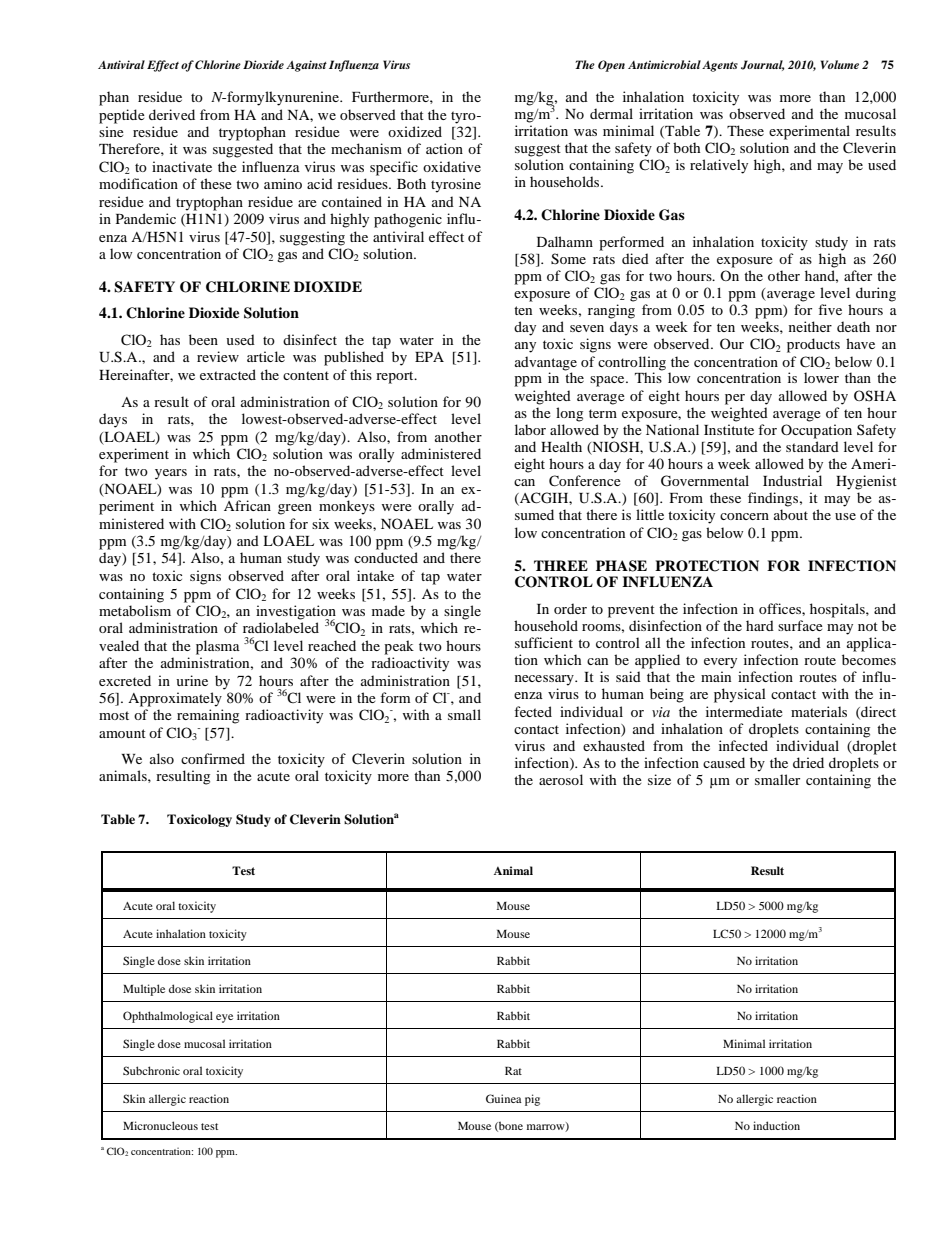  What do you see at coordinates (530, 429) in the document?
I see `labor` at bounding box center [530, 429].
